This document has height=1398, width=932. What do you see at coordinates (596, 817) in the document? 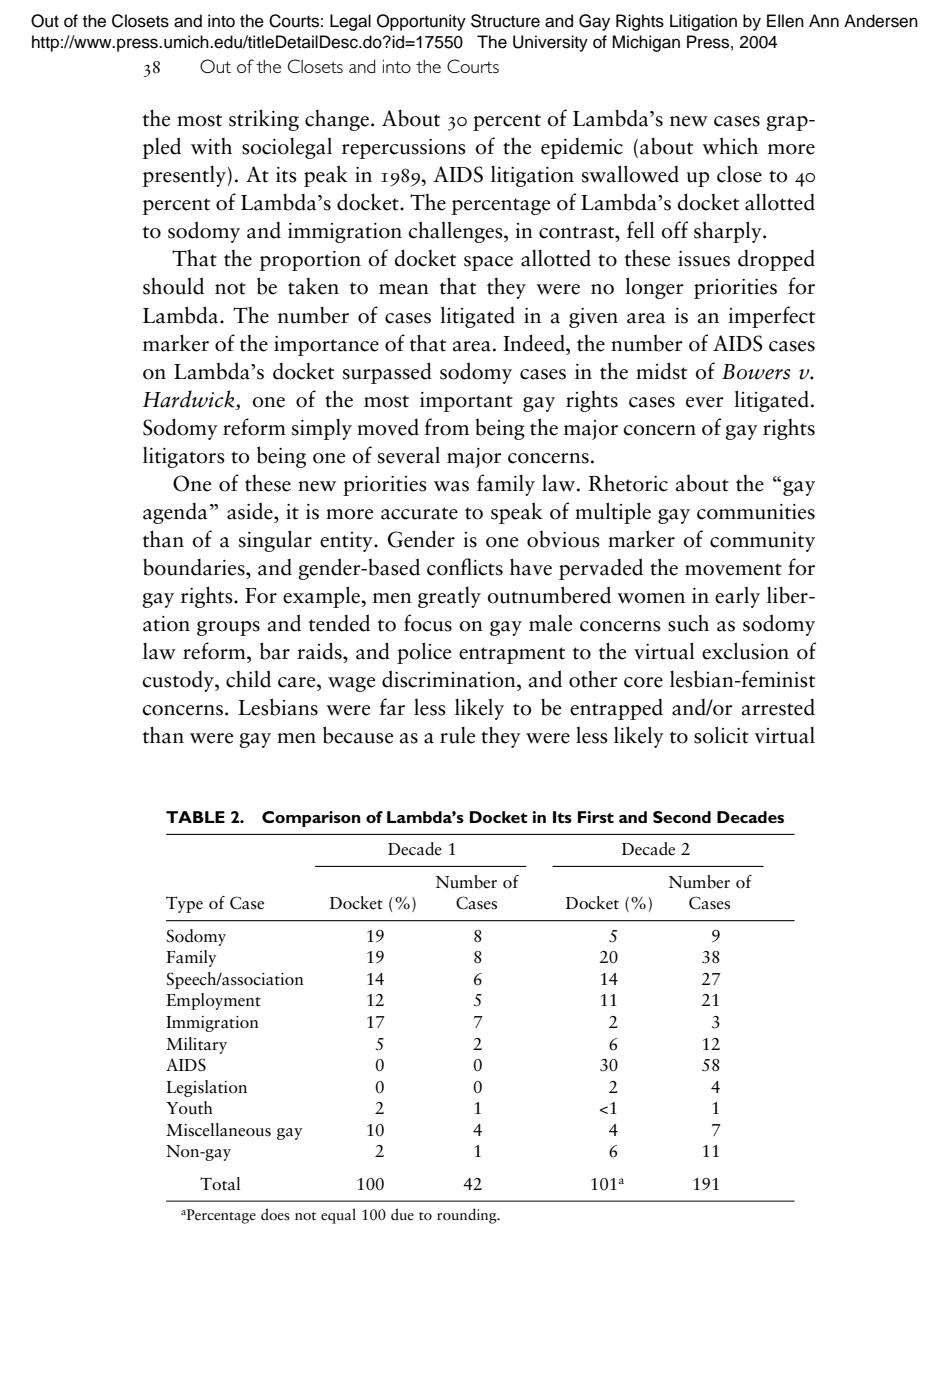
I see `First` at bounding box center [596, 817].
